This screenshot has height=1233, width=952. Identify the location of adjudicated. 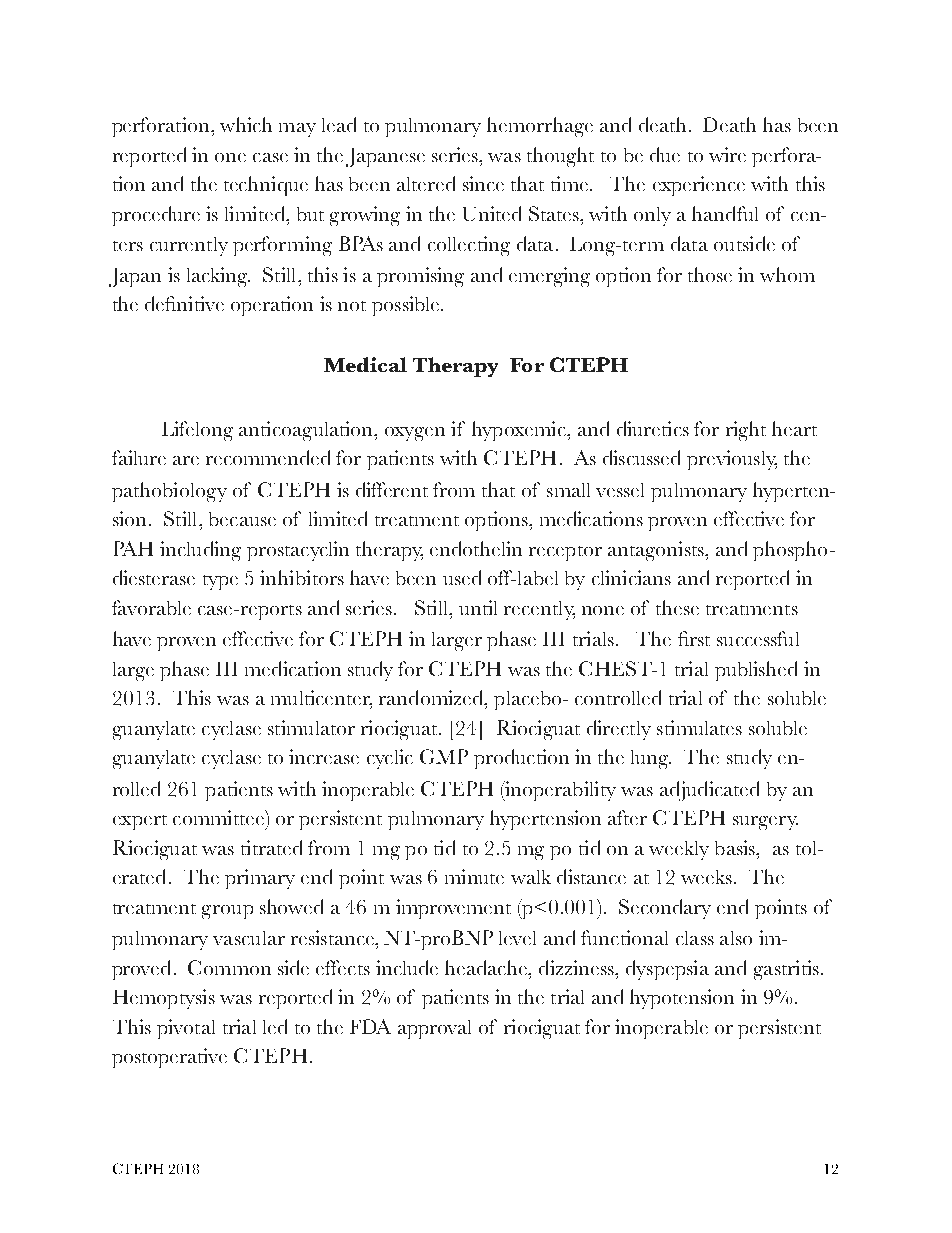
(709, 791).
